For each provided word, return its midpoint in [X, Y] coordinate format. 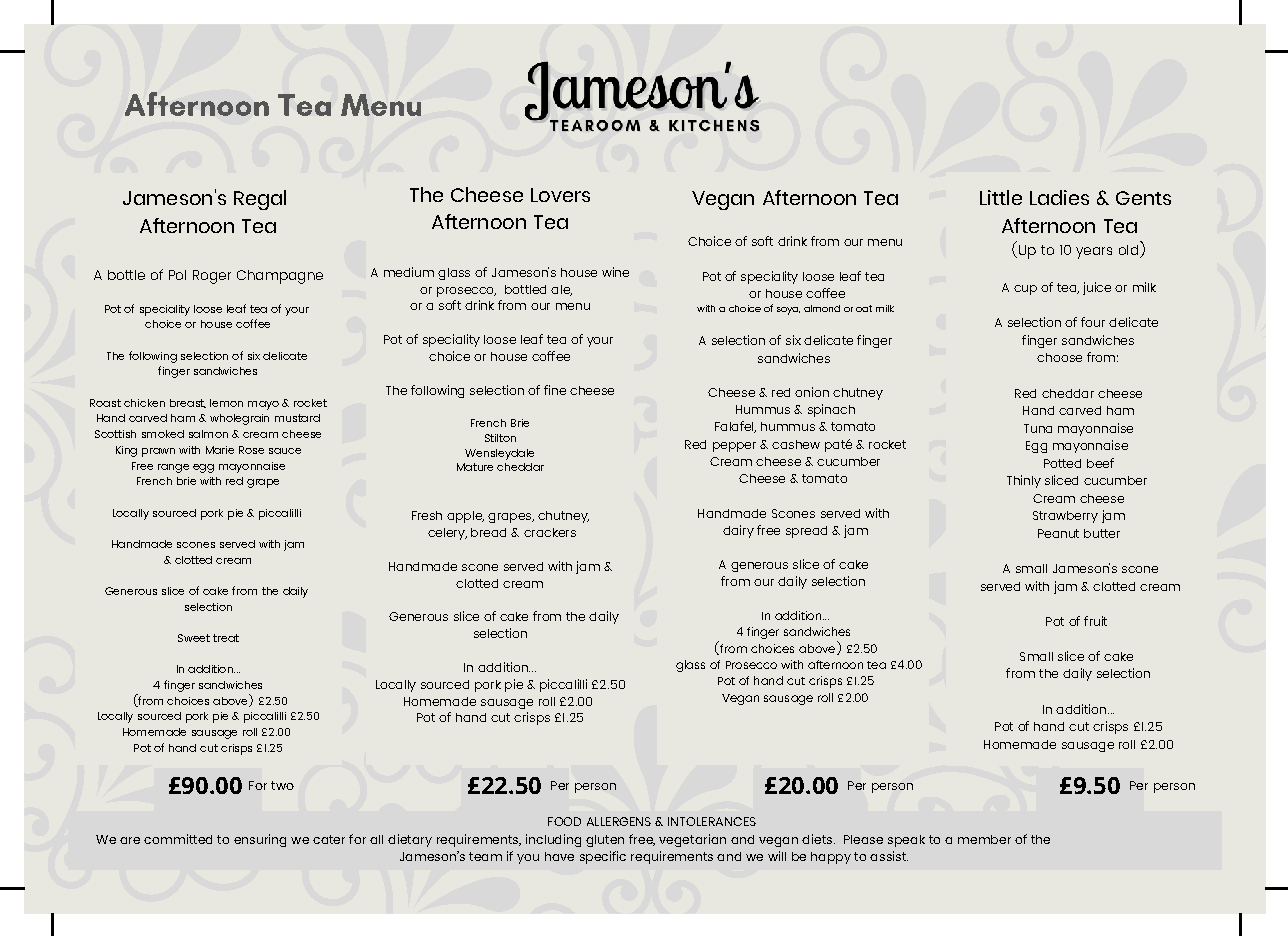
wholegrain [239, 419]
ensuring [260, 840]
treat [226, 638]
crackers [550, 532]
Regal [260, 200]
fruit [1095, 621]
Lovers [560, 195]
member [984, 839]
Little [1001, 197]
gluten [605, 841]
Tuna [1038, 428]
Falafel [735, 427]
